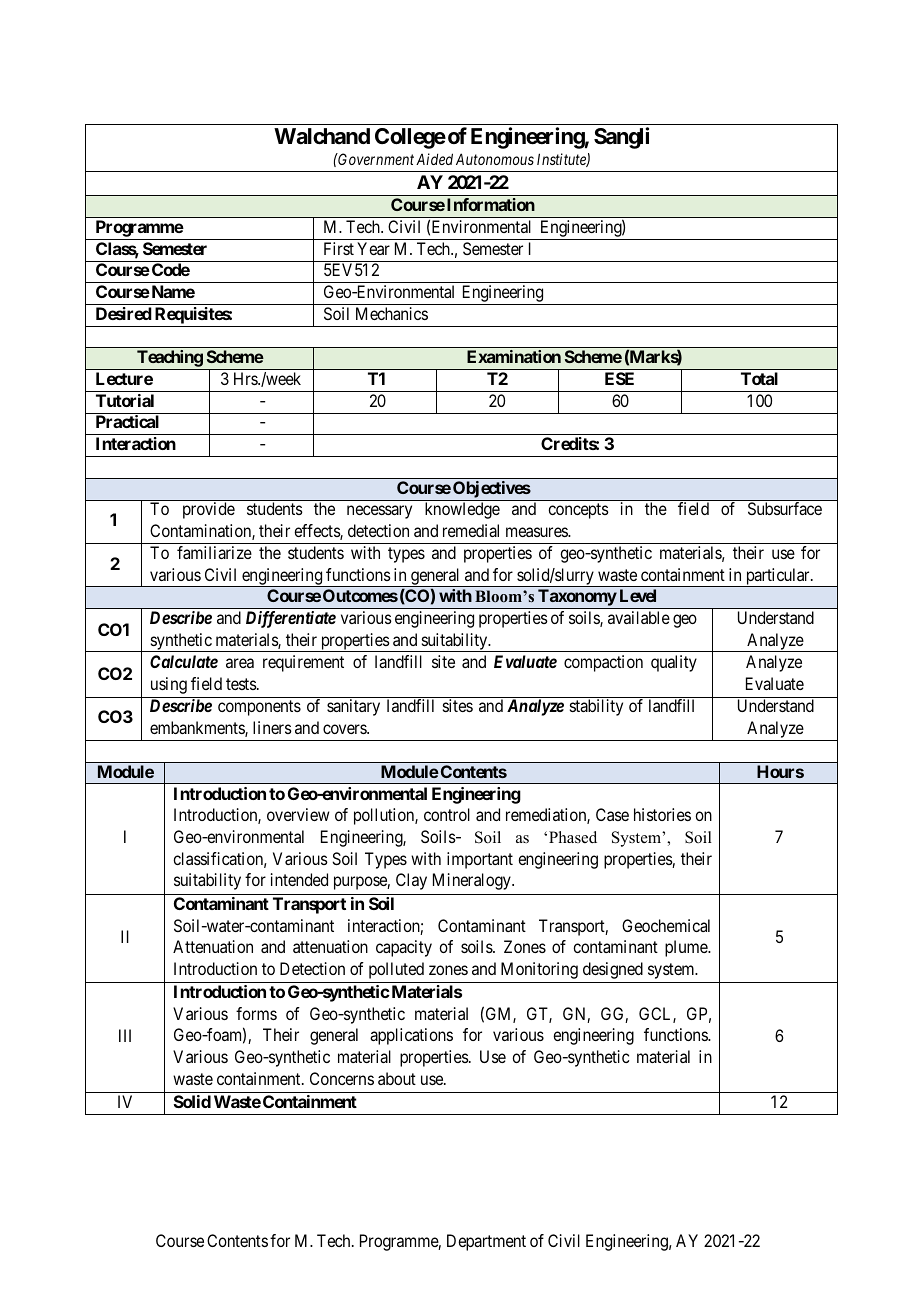 The width and height of the document is (924, 1307). Describe the element at coordinates (339, 248) in the document. I see `First` at that location.
